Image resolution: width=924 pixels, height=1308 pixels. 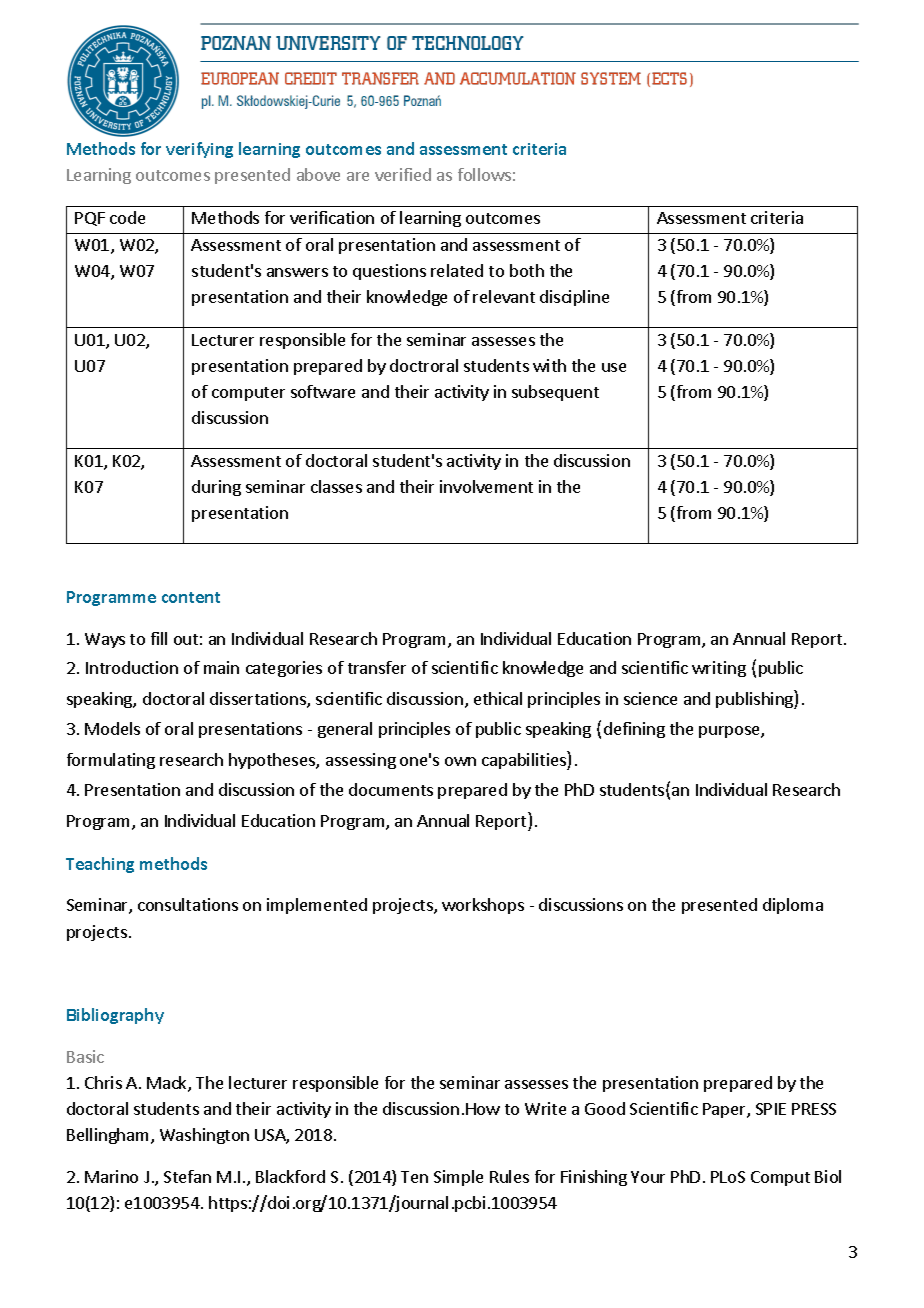 I want to click on writing, so click(x=719, y=669).
